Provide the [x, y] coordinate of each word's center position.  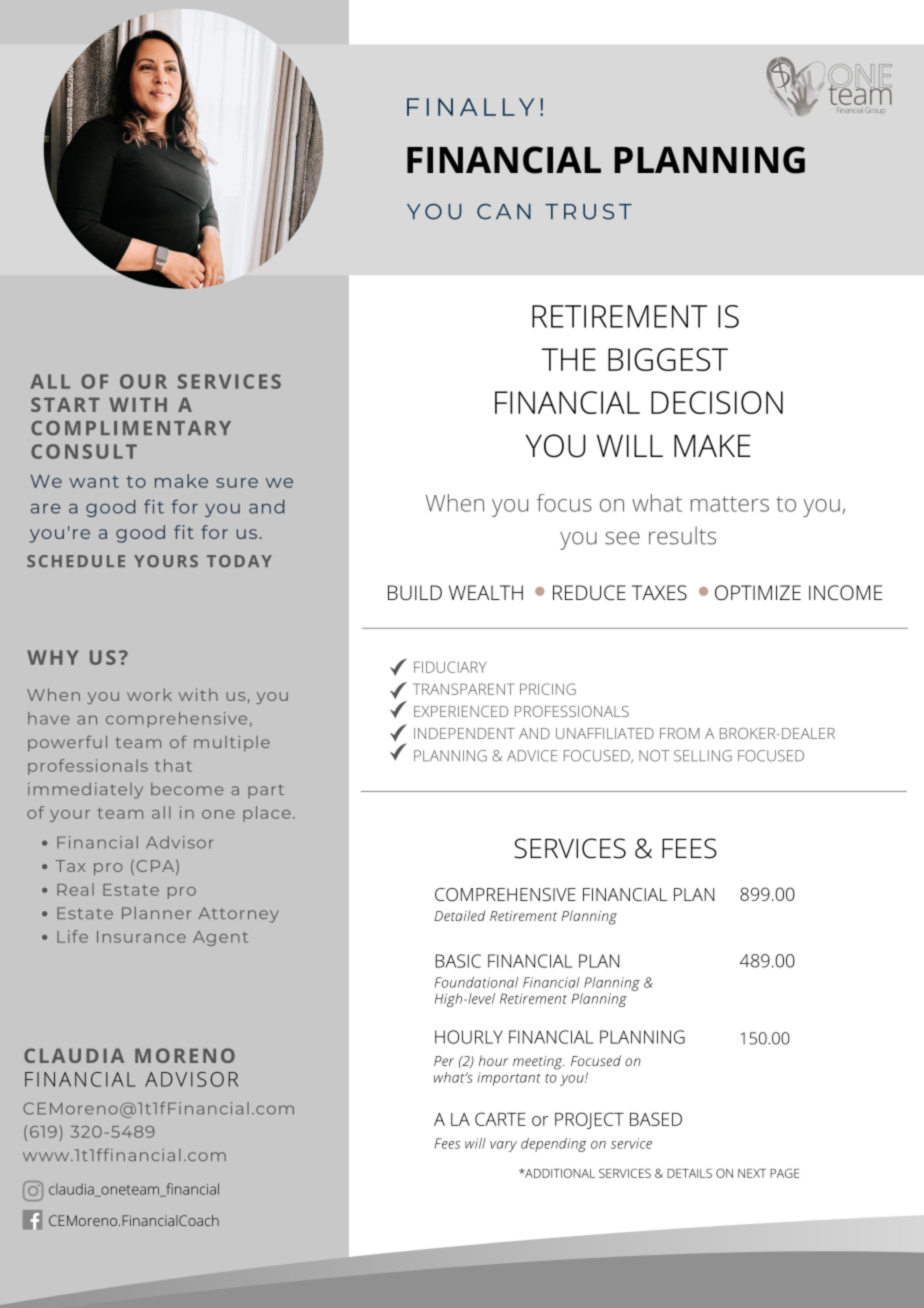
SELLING [703, 756]
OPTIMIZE [758, 592]
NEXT [752, 1173]
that [173, 765]
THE [569, 359]
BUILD [415, 592]
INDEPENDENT [464, 733]
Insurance [141, 937]
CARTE [500, 1119]
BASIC [458, 961]
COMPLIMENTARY [131, 428]
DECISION [717, 402]
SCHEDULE [76, 561]
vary [503, 1146]
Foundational [476, 982]
